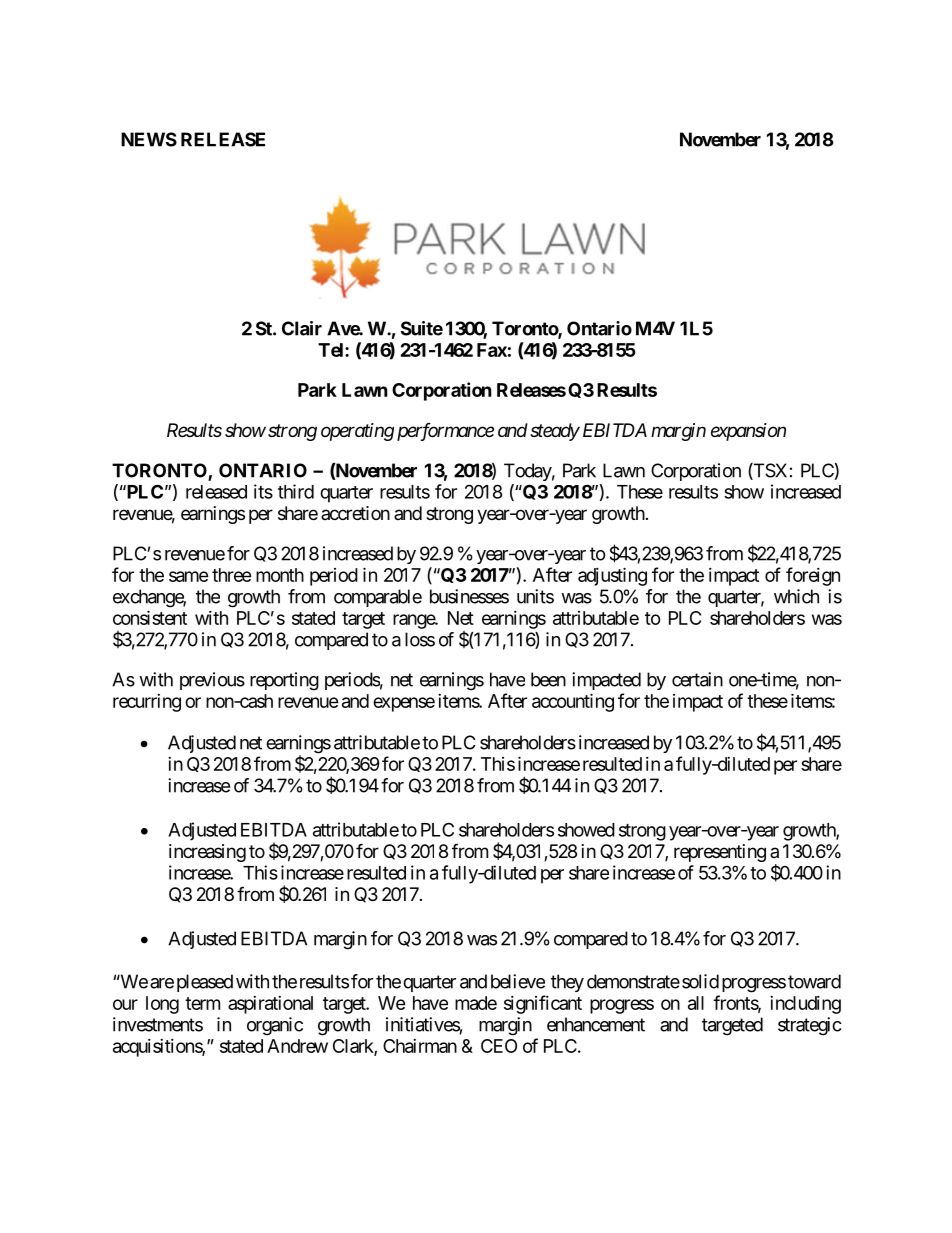 This image has height=1233, width=952. What do you see at coordinates (499, 1046) in the image?
I see `CEO` at bounding box center [499, 1046].
